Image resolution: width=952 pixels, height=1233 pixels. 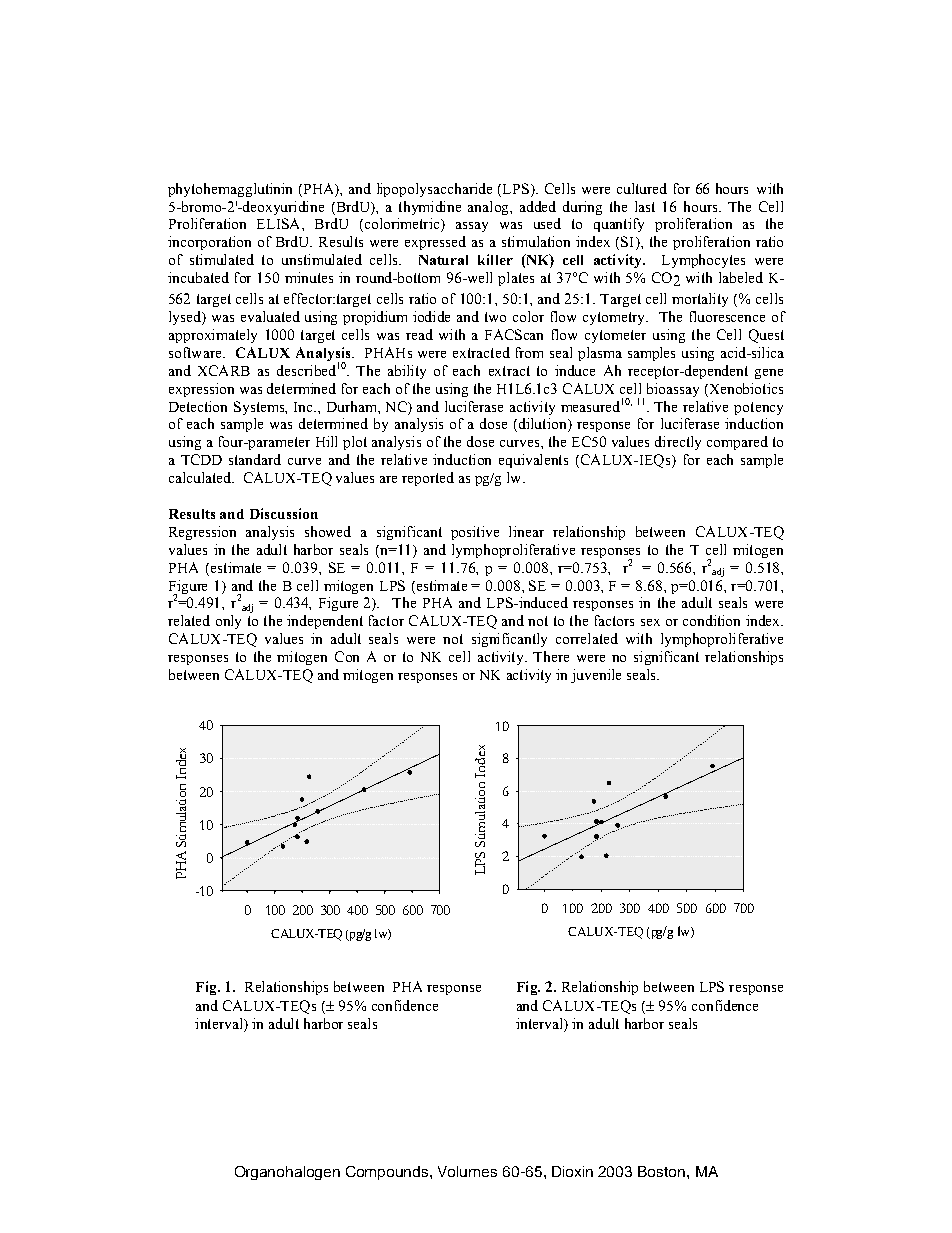 What do you see at coordinates (202, 533) in the screenshot?
I see `Regression` at bounding box center [202, 533].
